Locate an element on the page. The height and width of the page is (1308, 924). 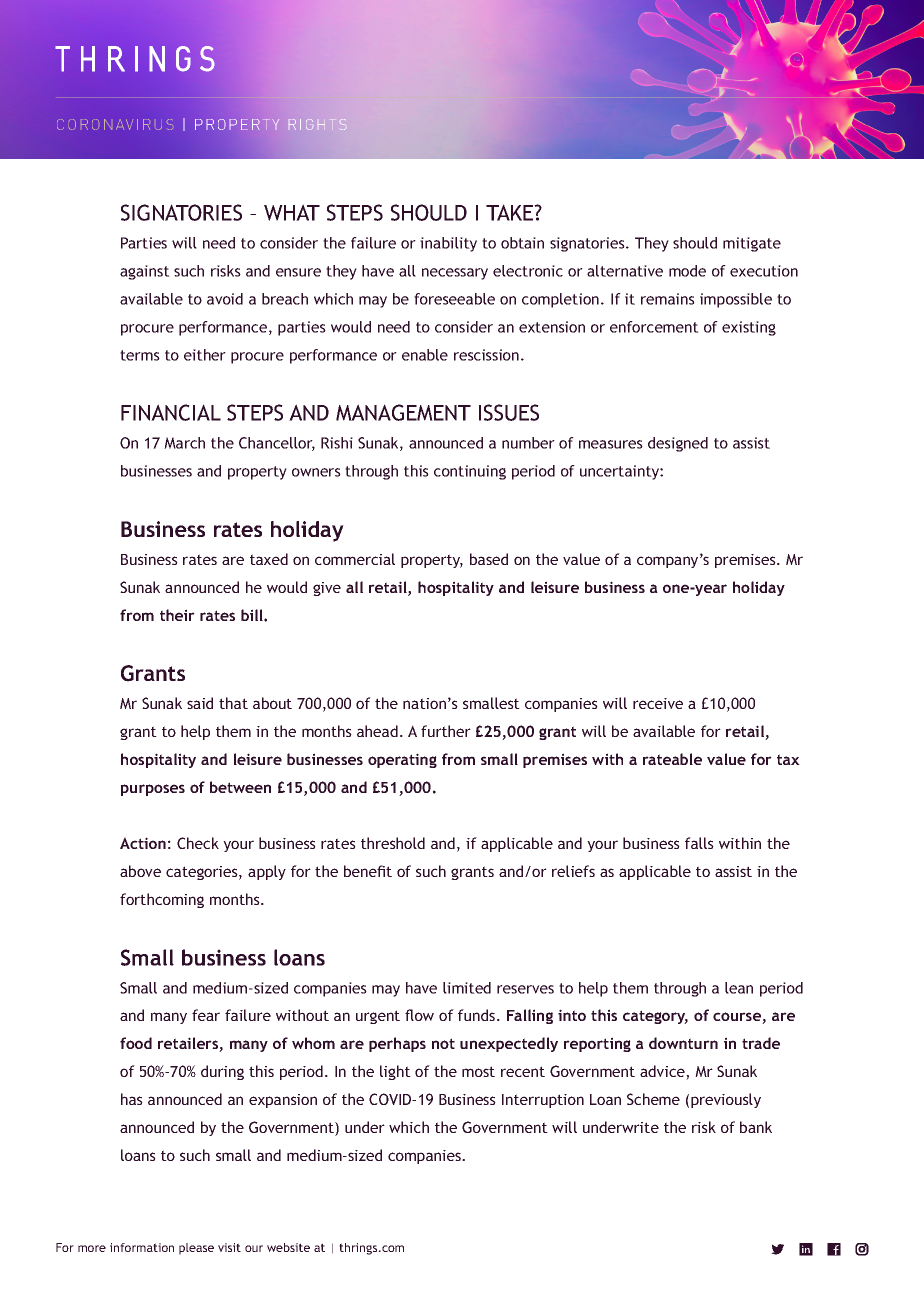
further is located at coordinates (446, 731).
